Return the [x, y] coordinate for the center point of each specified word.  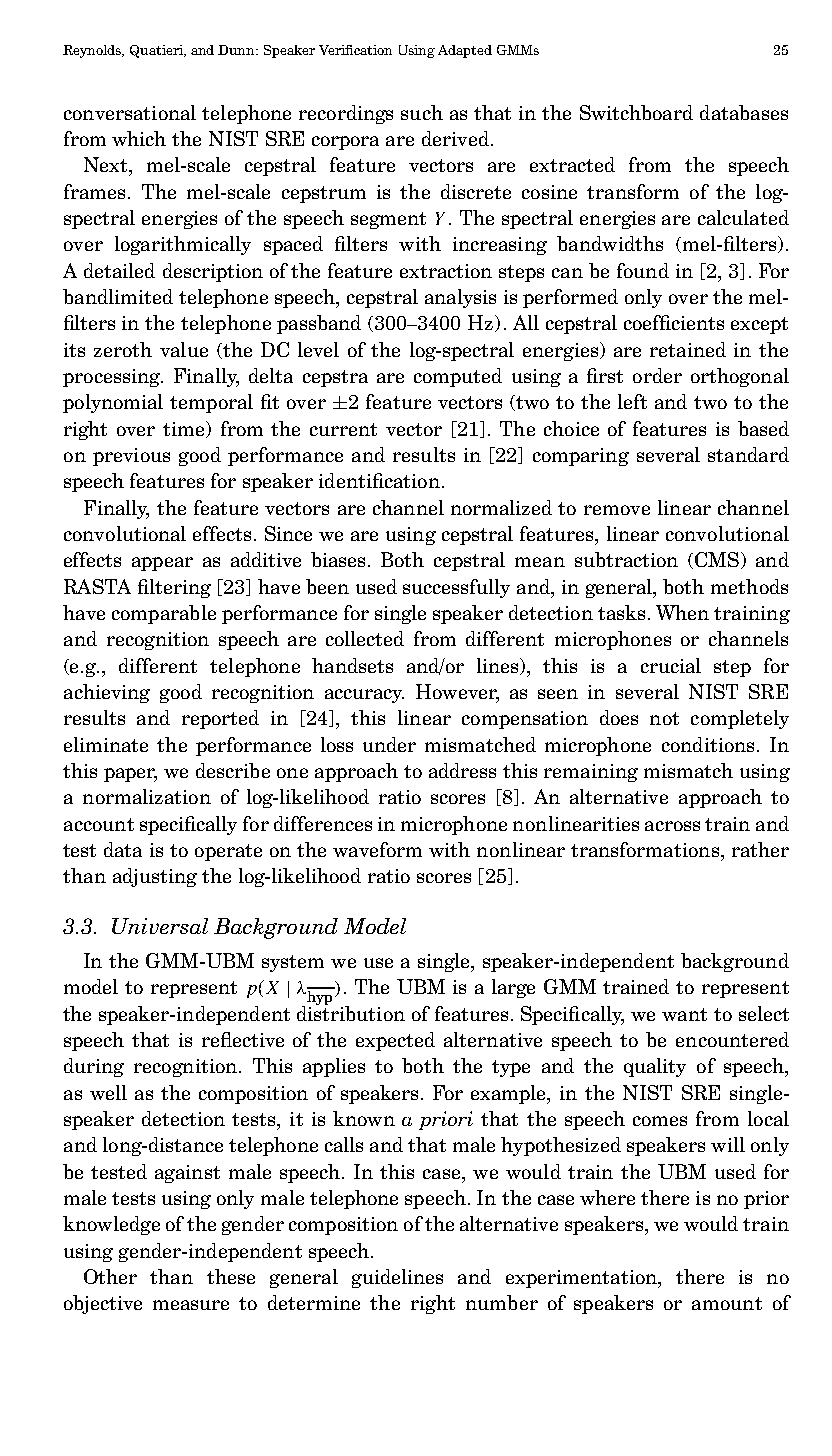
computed [458, 377]
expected [395, 1041]
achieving [107, 693]
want [684, 1014]
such [422, 112]
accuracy [364, 696]
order [657, 375]
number [502, 1302]
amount [727, 1303]
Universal [160, 926]
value [184, 349]
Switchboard [636, 112]
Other [110, 1276]
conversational [130, 112]
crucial [671, 665]
